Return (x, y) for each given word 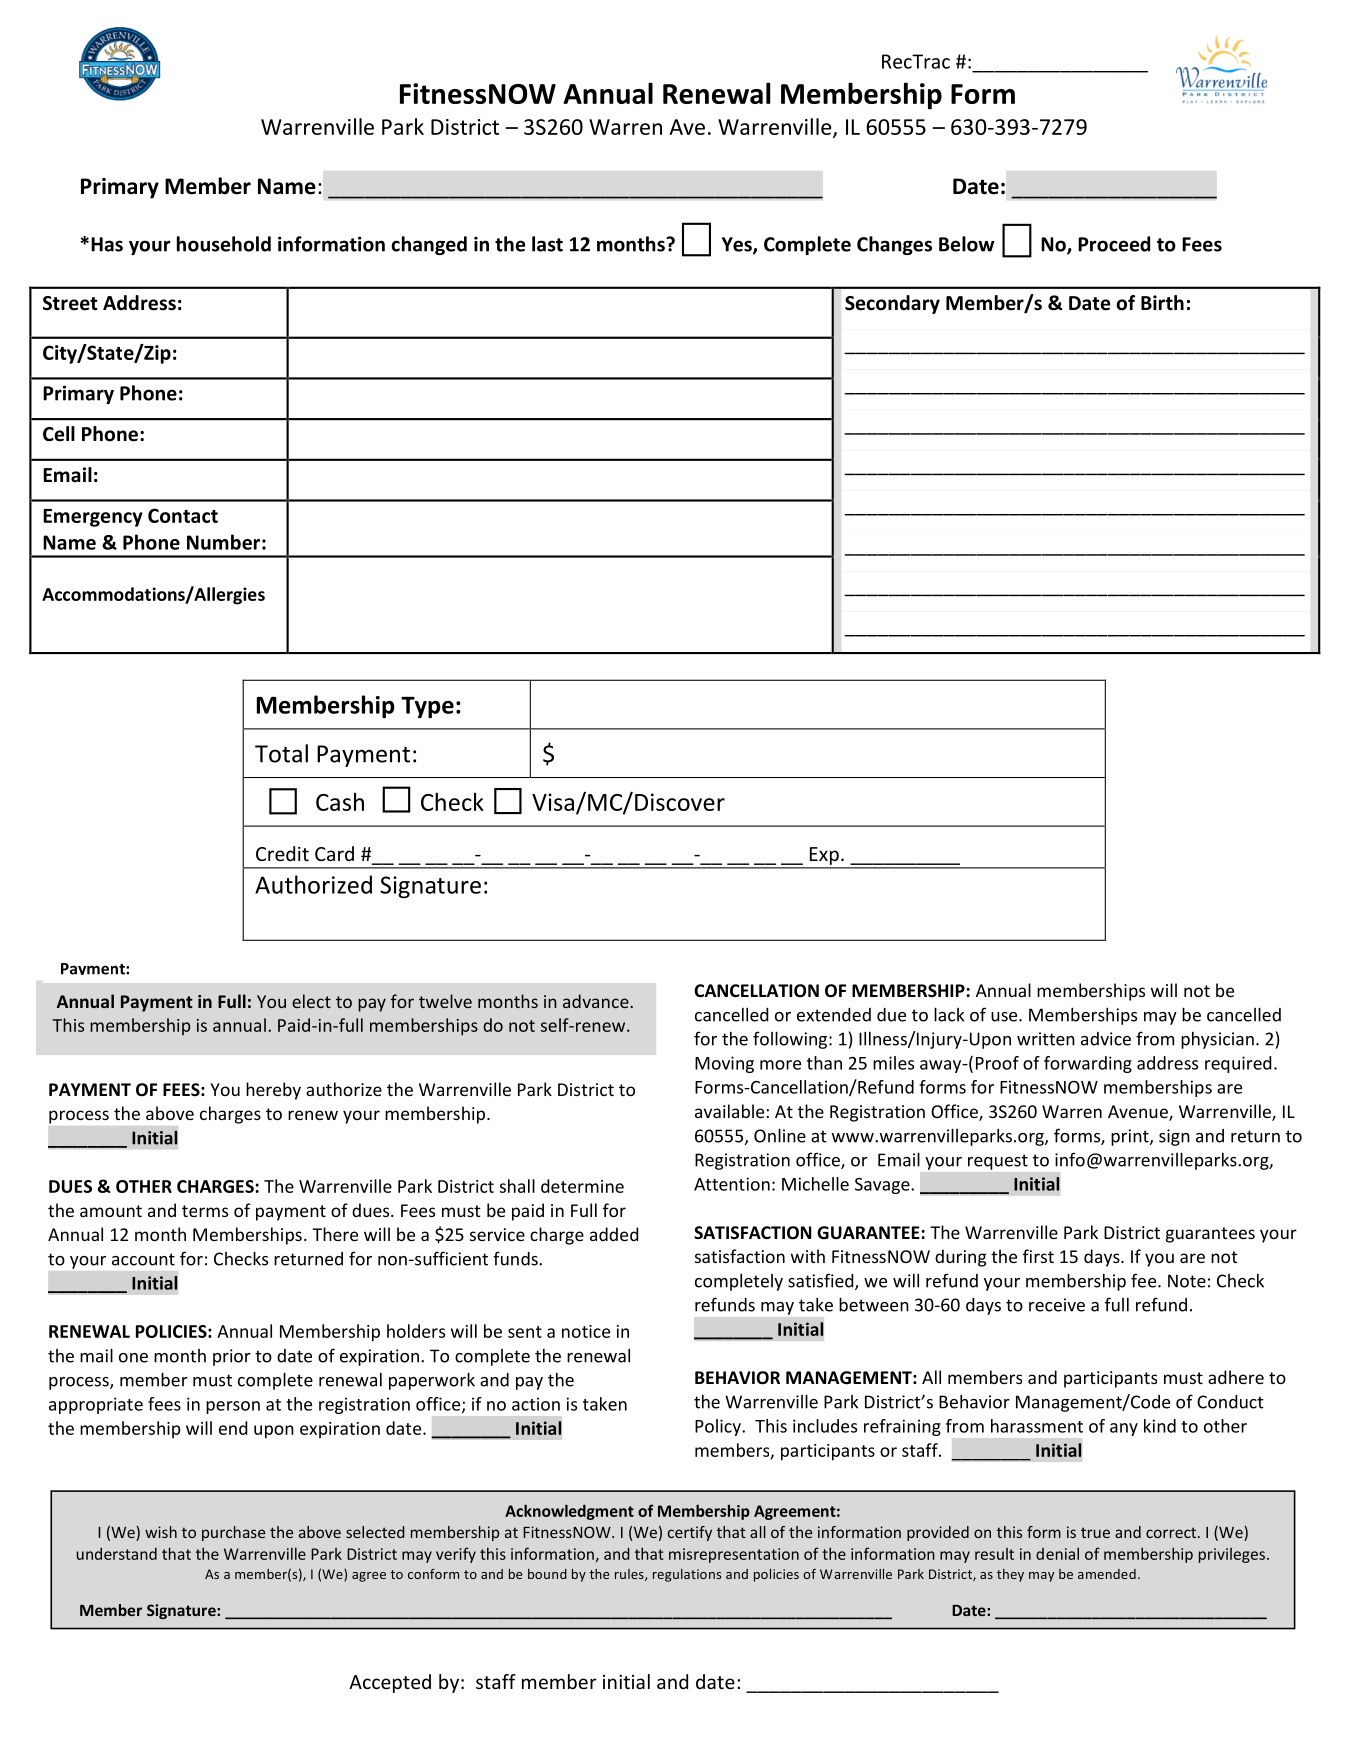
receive (1057, 1305)
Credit (282, 853)
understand (117, 1554)
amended (1107, 1574)
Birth (1162, 303)
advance (596, 1001)
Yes (738, 245)
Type (427, 707)
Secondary (892, 304)
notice (586, 1331)
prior (232, 1357)
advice (1106, 1039)
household (224, 244)
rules (630, 1575)
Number (223, 542)
